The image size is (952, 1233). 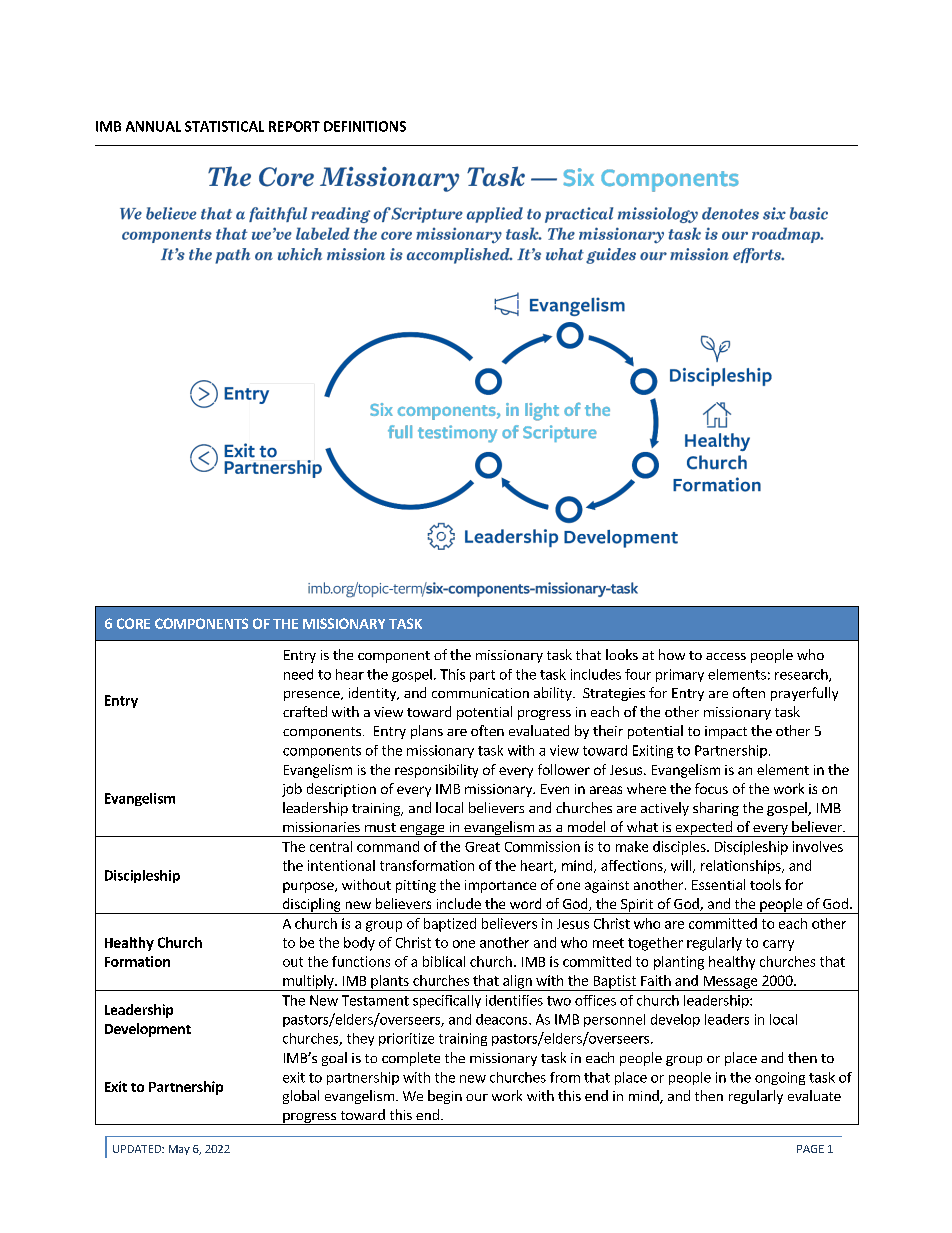 What do you see at coordinates (622, 654) in the page?
I see `looks` at bounding box center [622, 654].
